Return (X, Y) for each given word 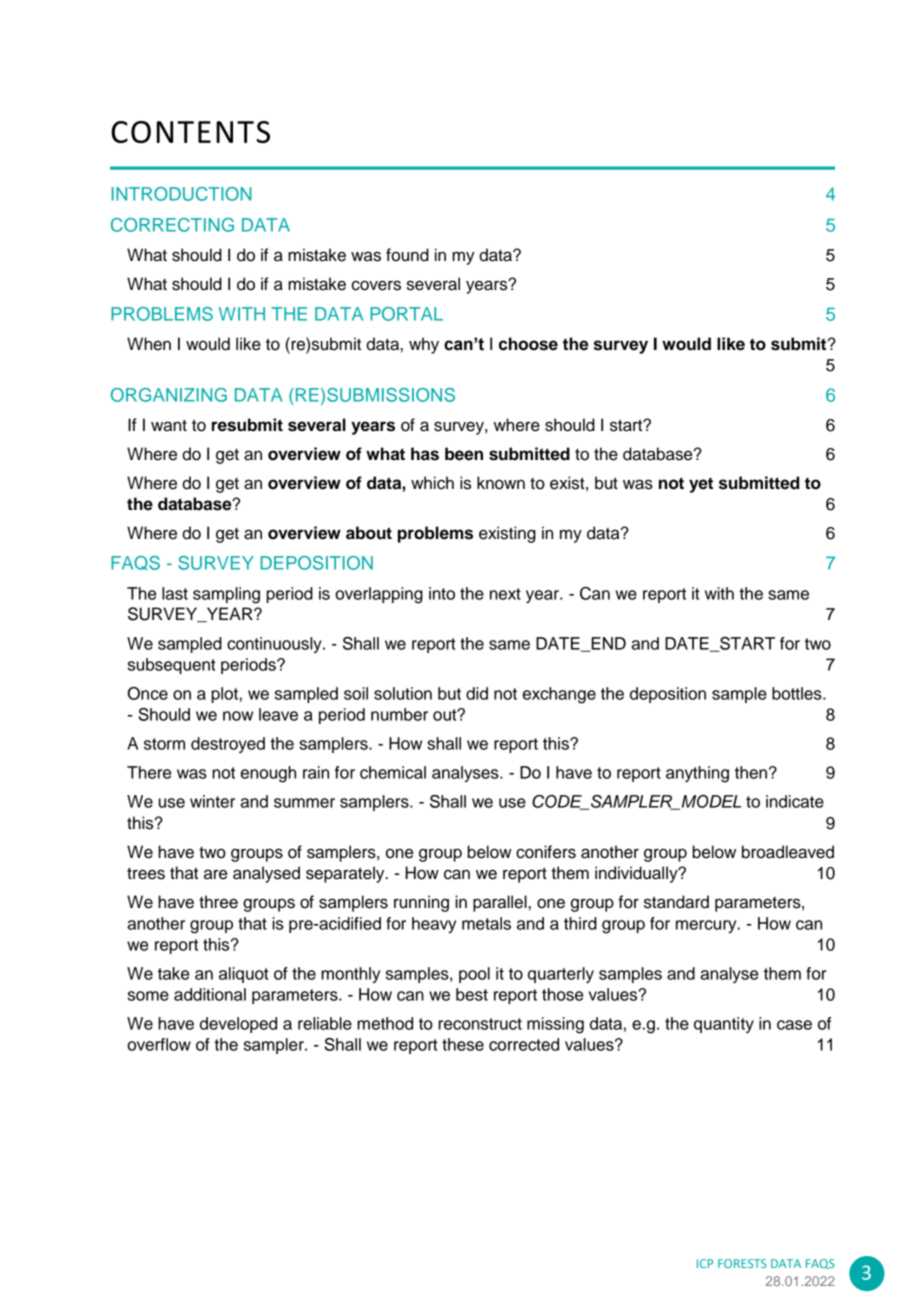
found (407, 255)
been (464, 454)
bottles (798, 693)
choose (528, 344)
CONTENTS (190, 132)
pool (474, 975)
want (169, 426)
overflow (159, 1044)
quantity (724, 1025)
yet (701, 485)
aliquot (244, 975)
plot (224, 695)
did (477, 693)
